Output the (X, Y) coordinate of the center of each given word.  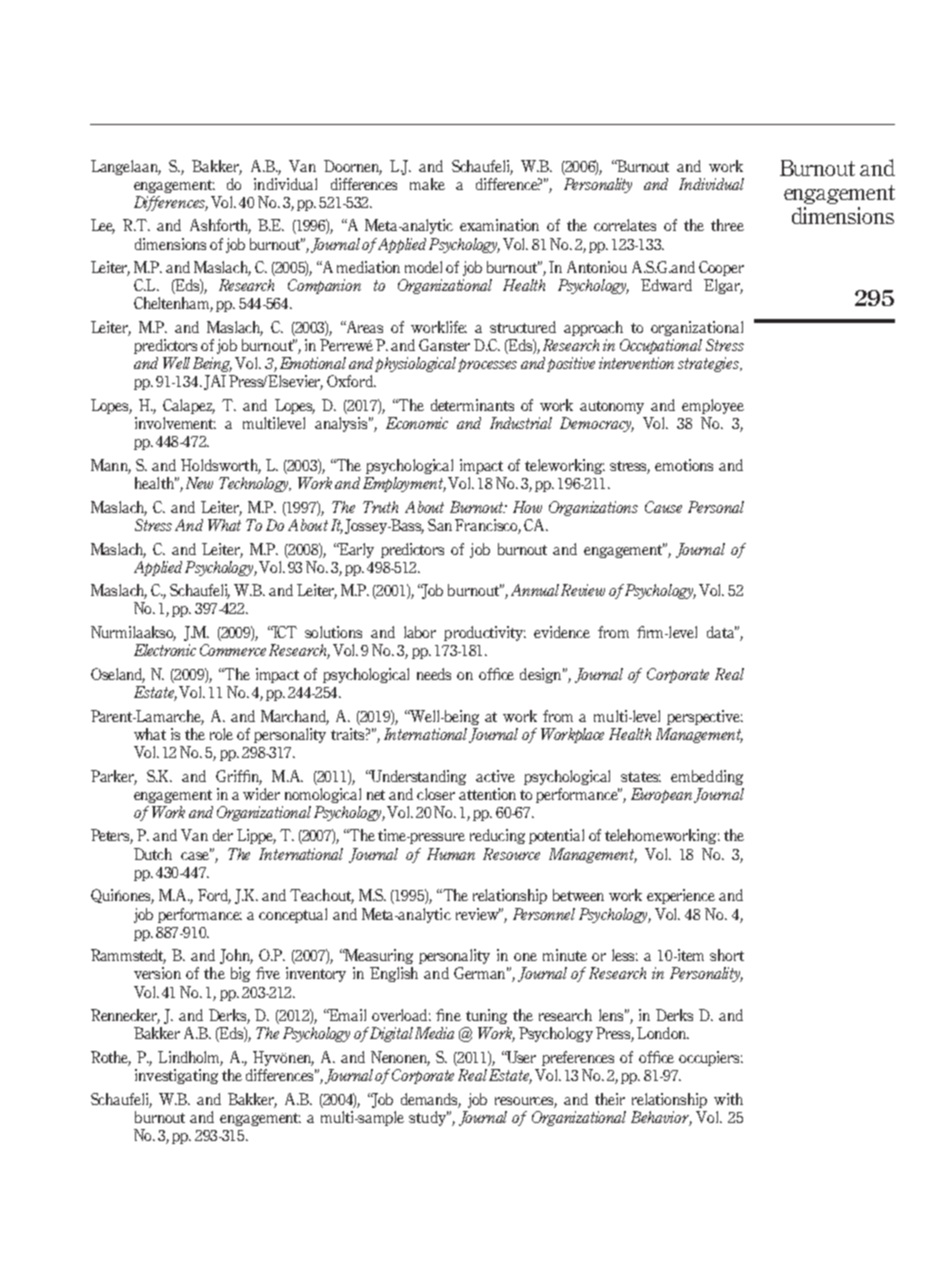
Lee (103, 226)
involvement (175, 423)
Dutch (153, 854)
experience (681, 896)
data (722, 632)
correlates (625, 225)
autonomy (612, 407)
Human (451, 854)
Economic (417, 423)
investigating (176, 1076)
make (427, 184)
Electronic (165, 650)
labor (420, 632)
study (429, 1118)
